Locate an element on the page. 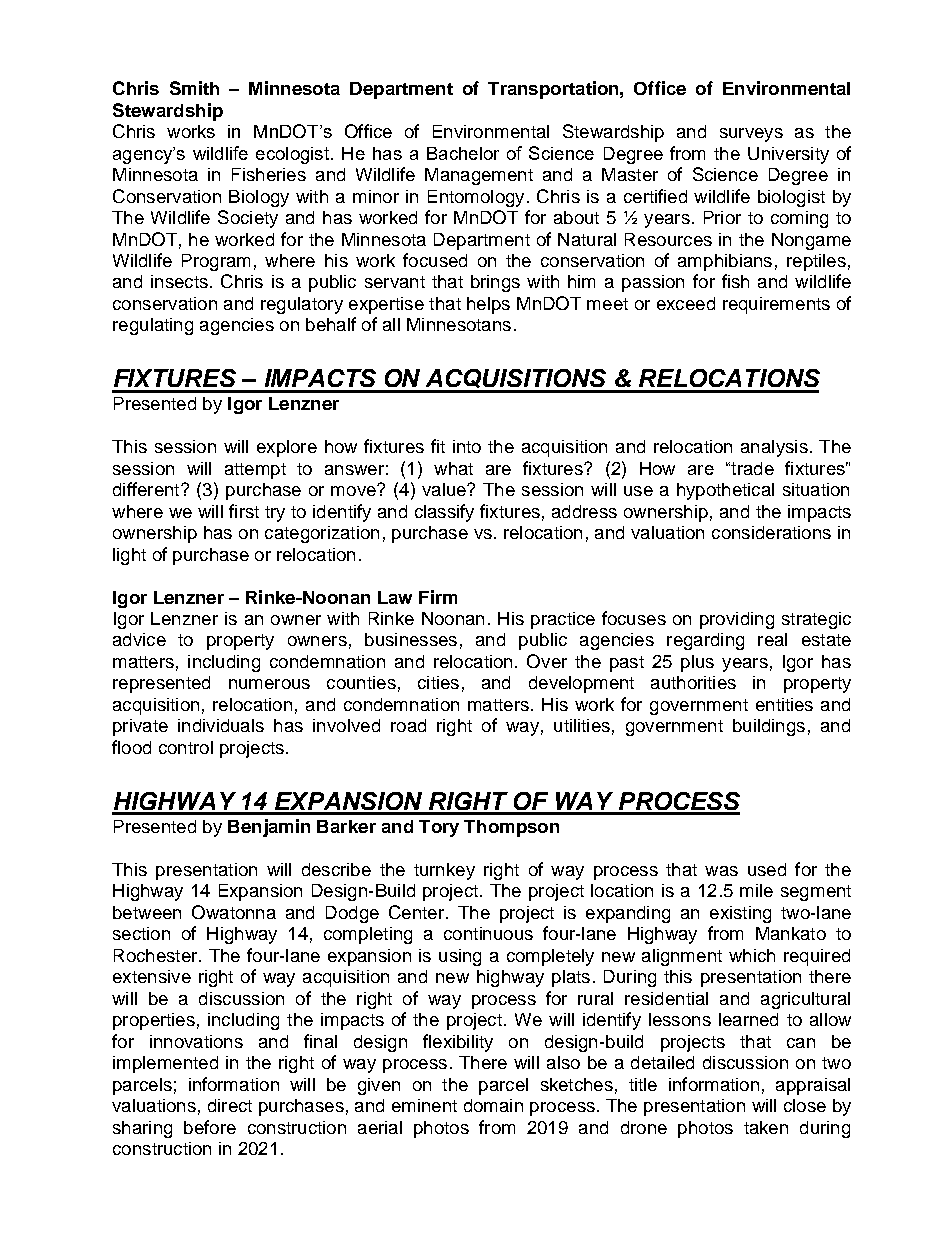 This page has height=1233, width=952. Smith is located at coordinates (194, 88).
